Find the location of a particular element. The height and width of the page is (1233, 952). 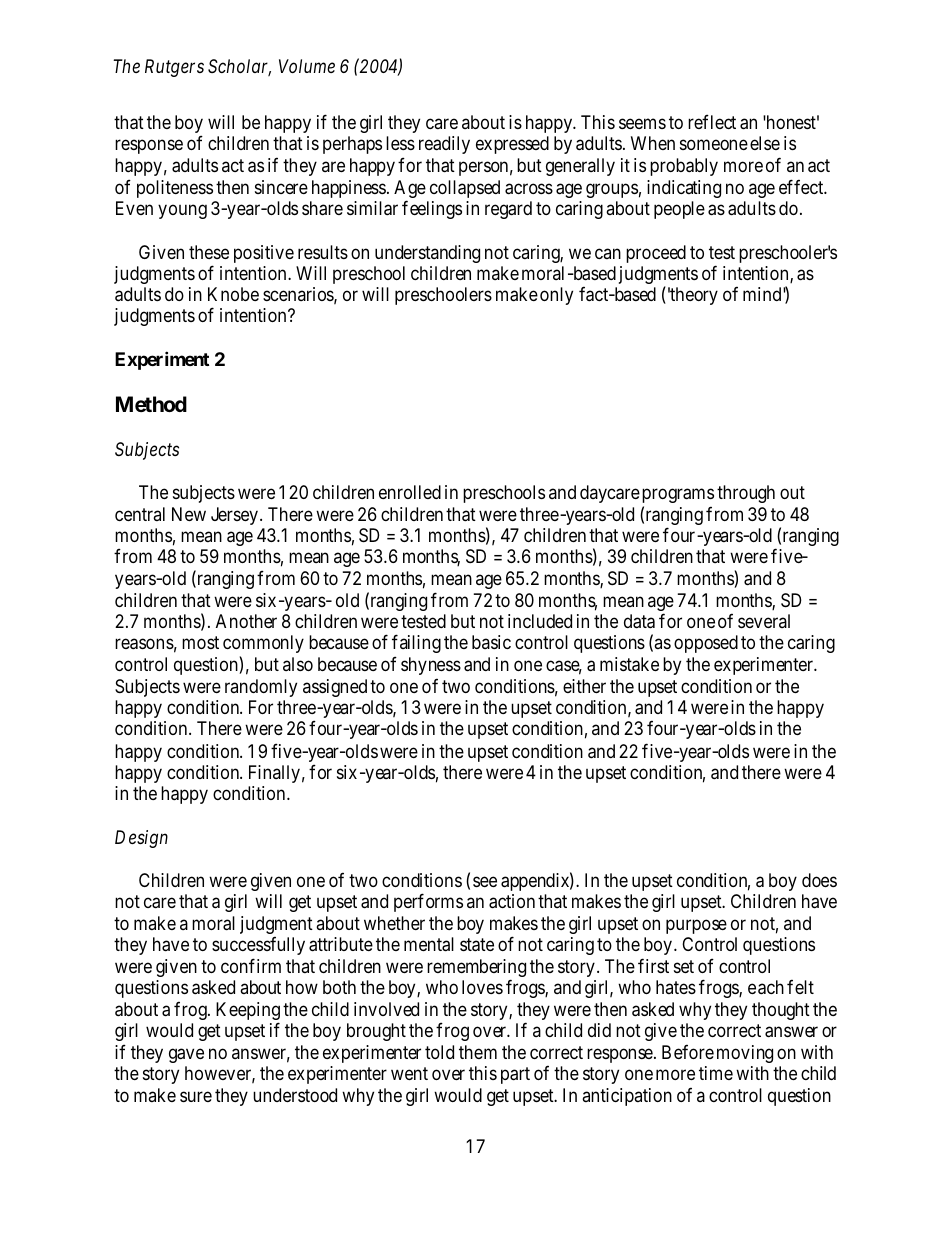

gave is located at coordinates (186, 1056).
